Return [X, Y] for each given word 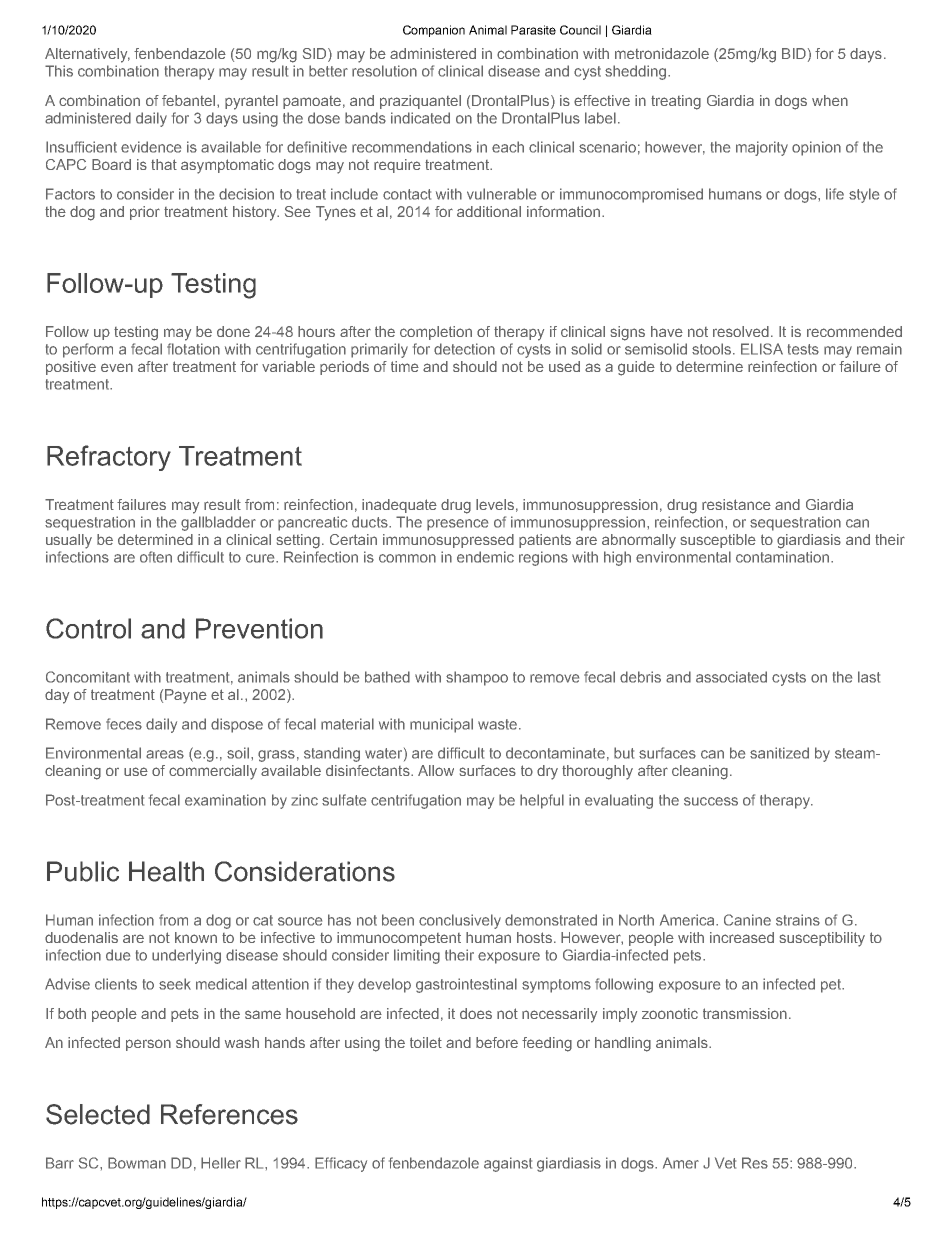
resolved [741, 331]
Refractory [109, 458]
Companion [434, 31]
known [196, 937]
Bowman [137, 1163]
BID [794, 53]
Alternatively [87, 55]
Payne [186, 696]
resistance [736, 504]
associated [731, 677]
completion [436, 333]
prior [145, 213]
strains [798, 920]
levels [495, 504]
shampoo [477, 678]
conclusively [460, 921]
